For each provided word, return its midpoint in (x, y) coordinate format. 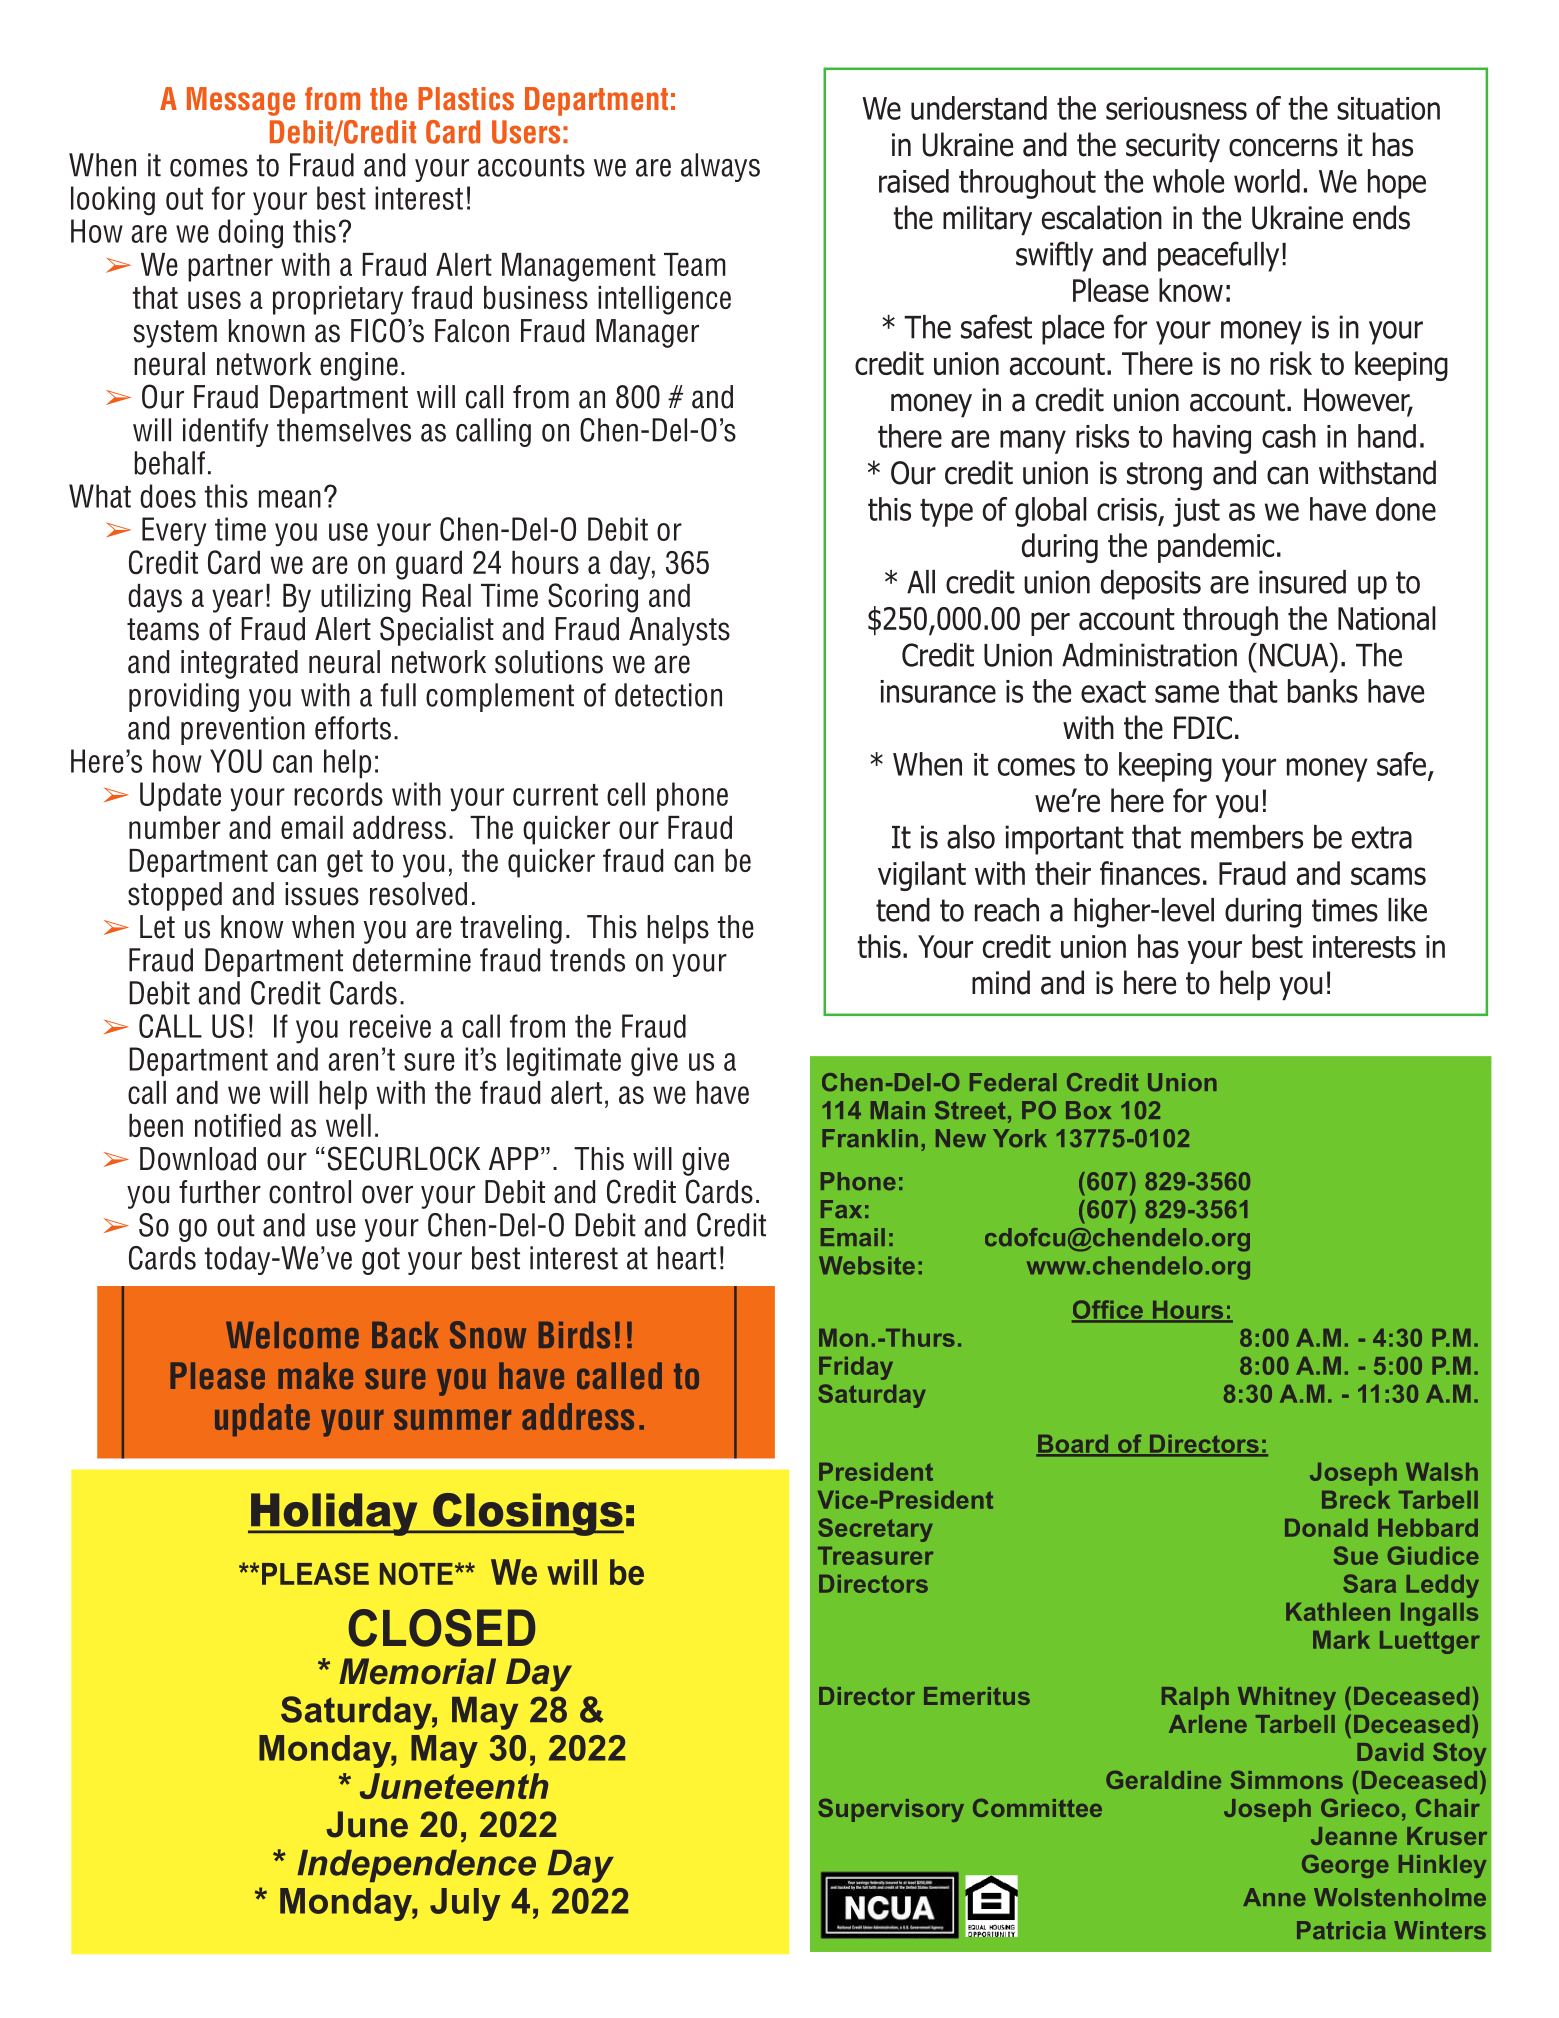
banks (1323, 691)
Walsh (1442, 1472)
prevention (243, 730)
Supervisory (891, 1810)
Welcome (292, 1335)
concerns (1283, 147)
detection (668, 695)
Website (867, 1265)
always (720, 167)
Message (241, 101)
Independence (416, 1866)
